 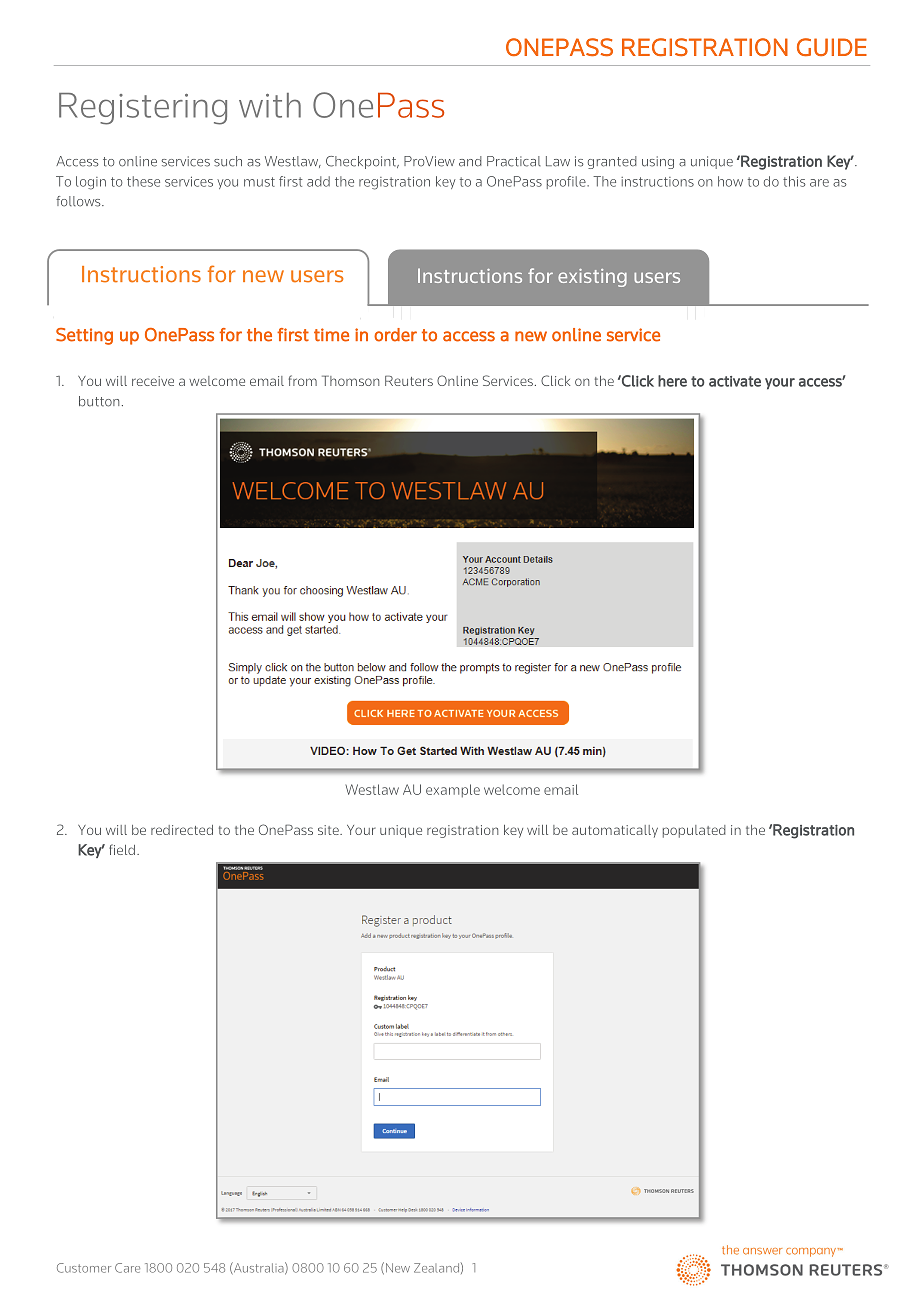 What do you see at coordinates (122, 849) in the screenshot?
I see `field` at bounding box center [122, 849].
